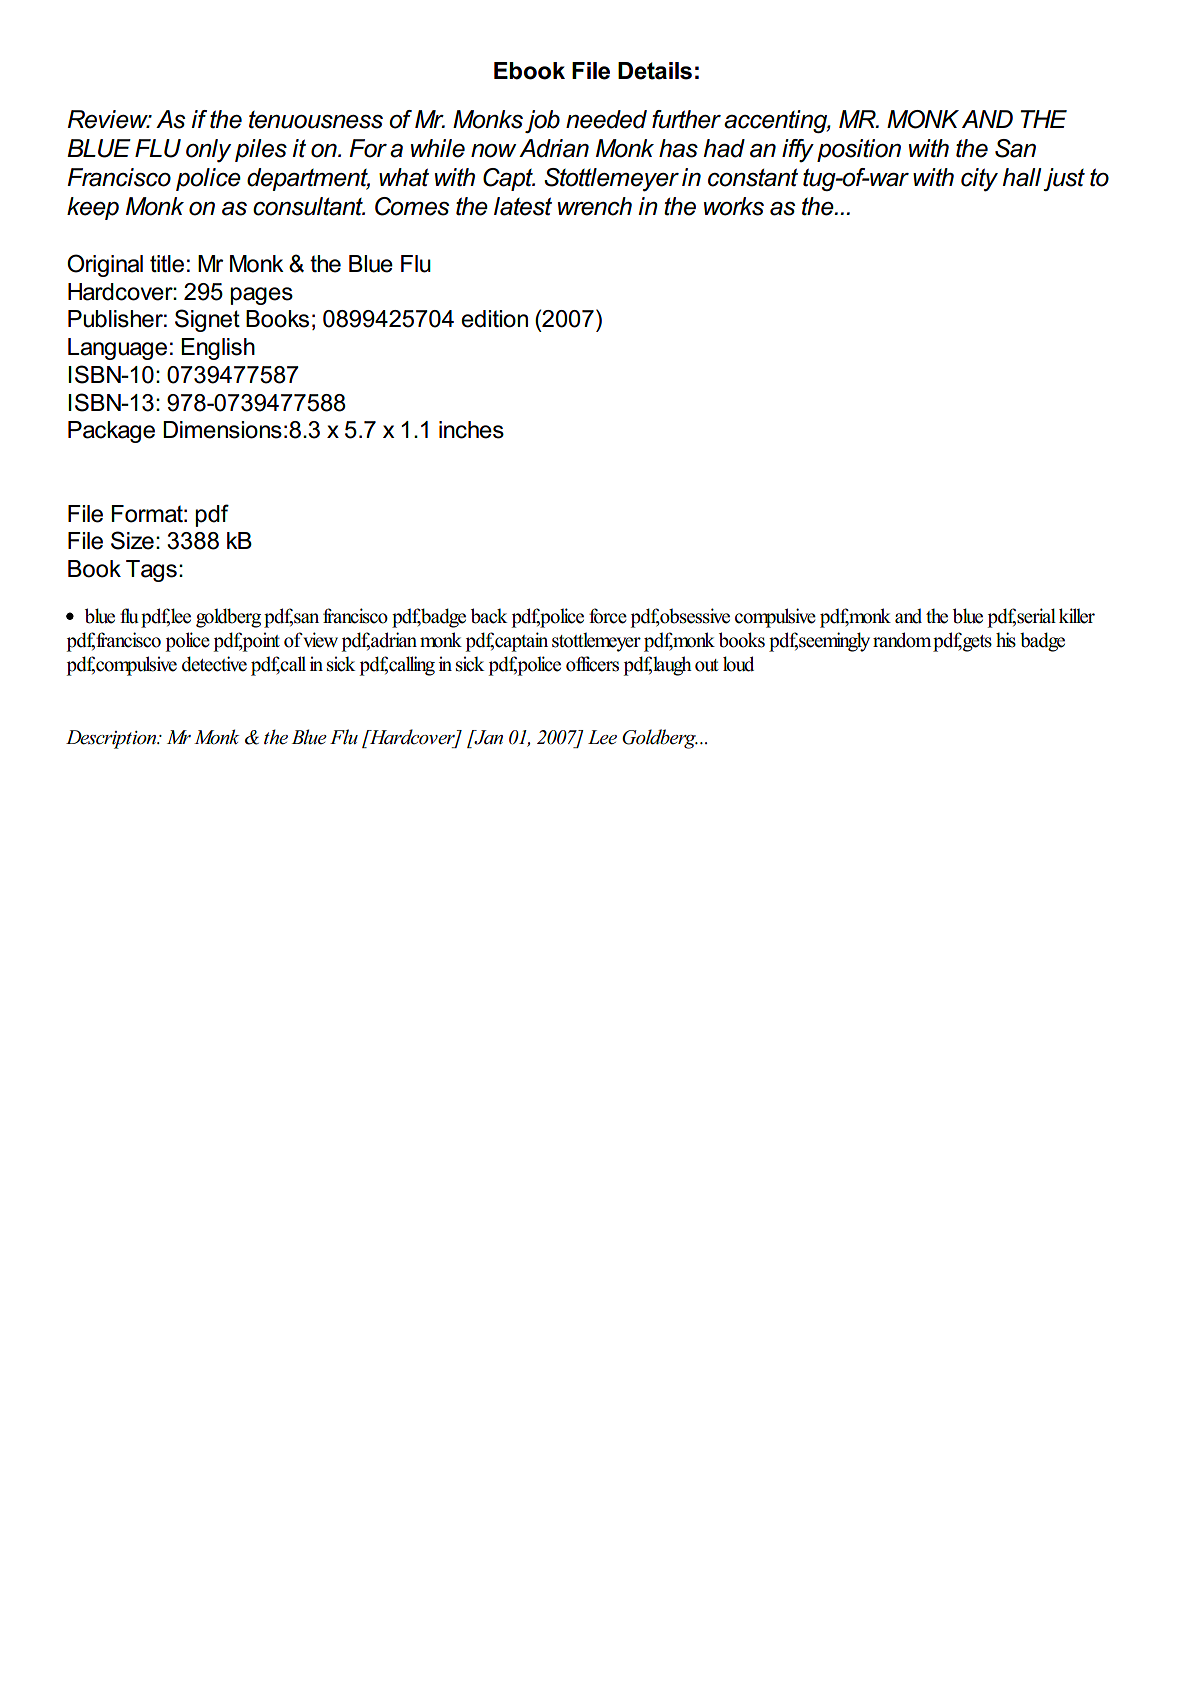 The height and width of the screenshot is (1692, 1195). Describe the element at coordinates (979, 180) in the screenshot. I see `city` at that location.
